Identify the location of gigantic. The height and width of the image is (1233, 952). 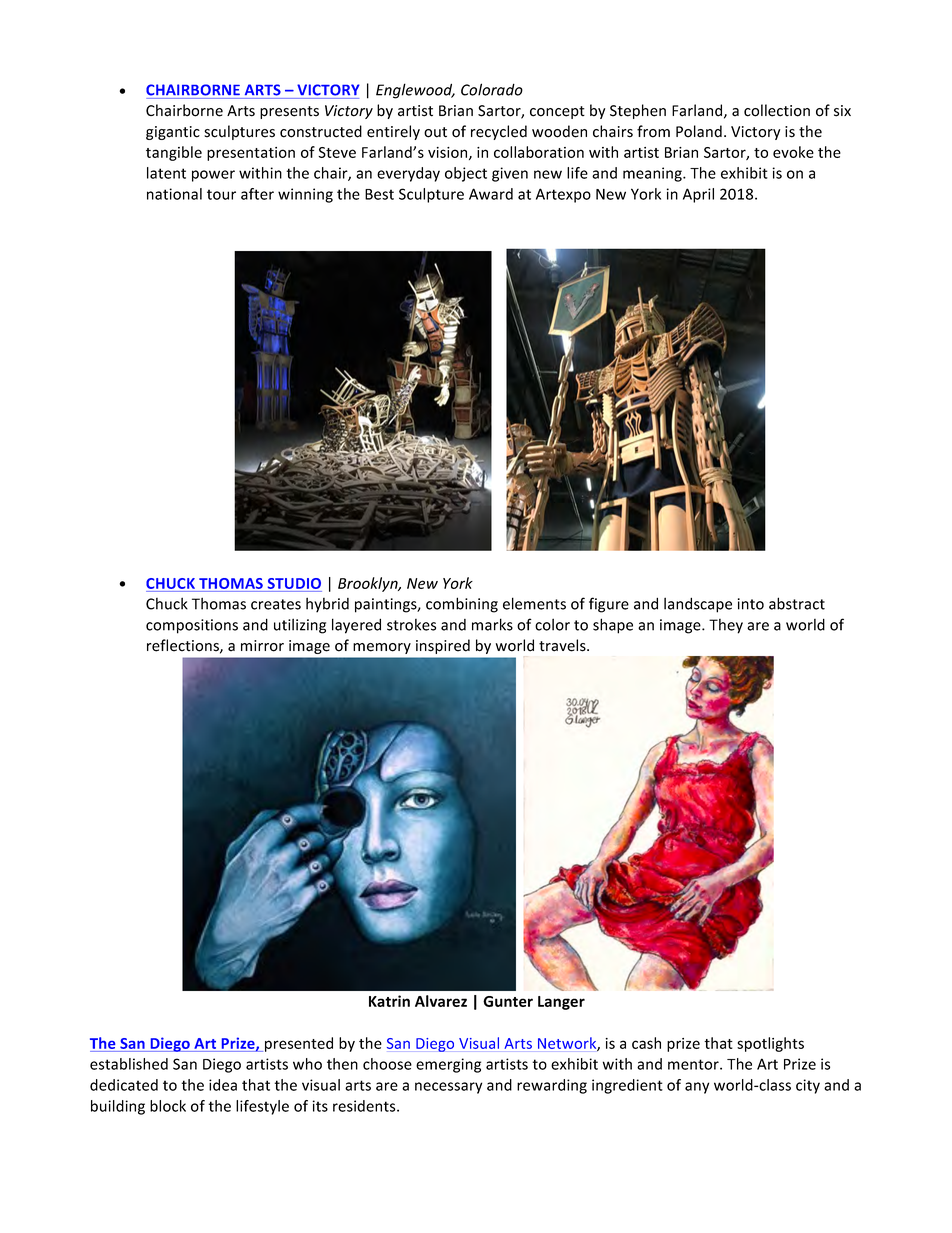
(173, 133).
